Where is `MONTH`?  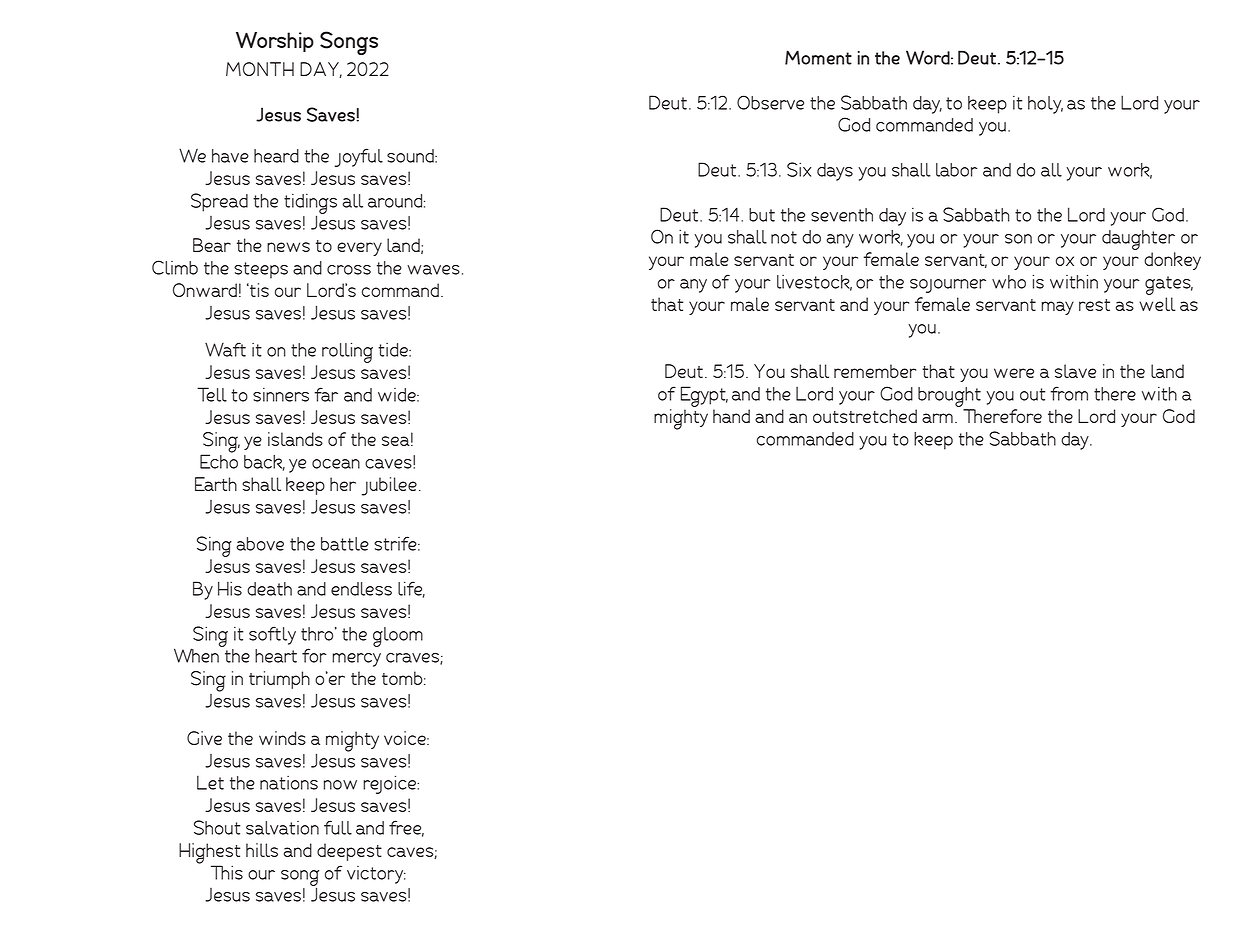
MONTH is located at coordinates (260, 69).
